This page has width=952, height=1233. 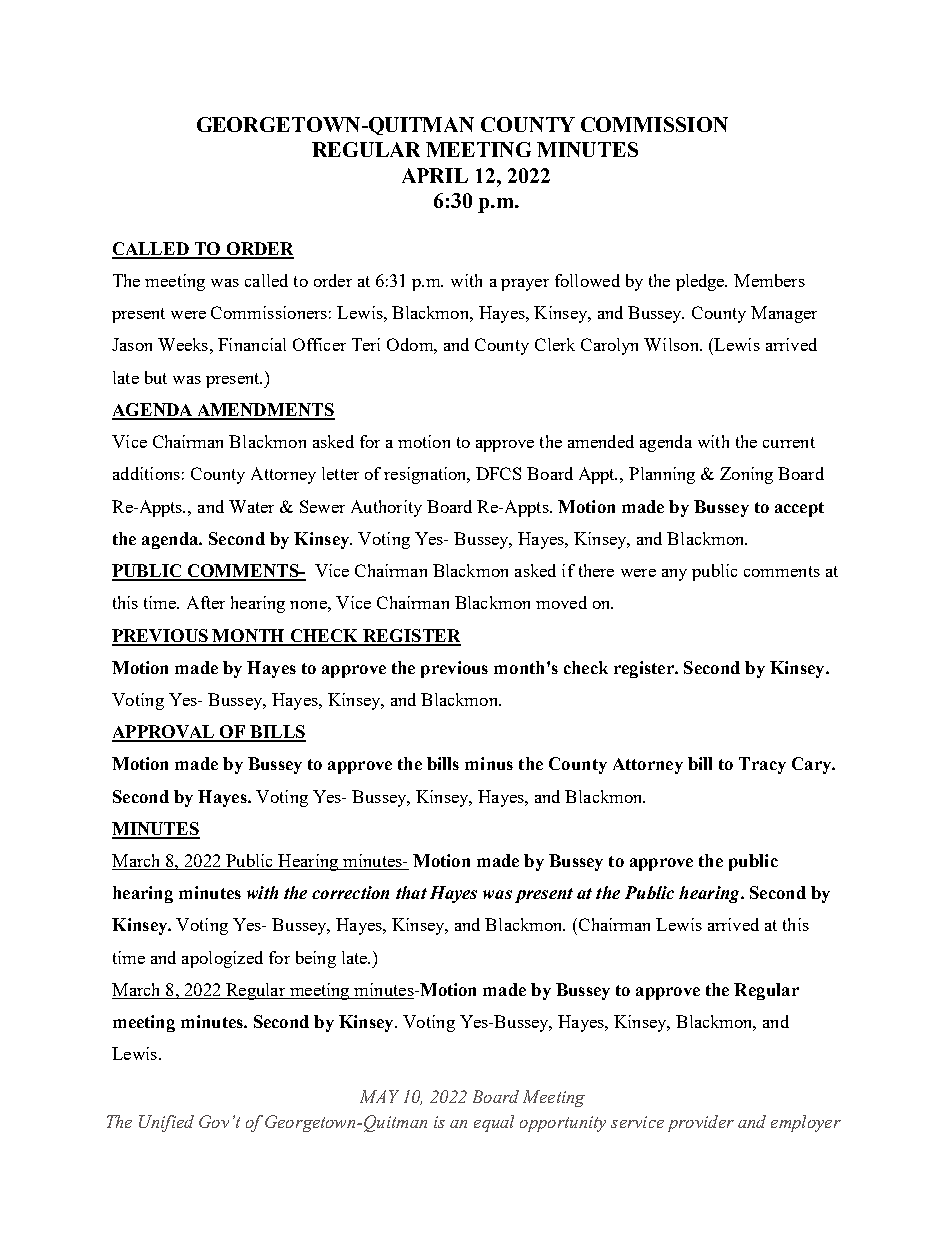 What do you see at coordinates (206, 602) in the page?
I see `After` at bounding box center [206, 602].
